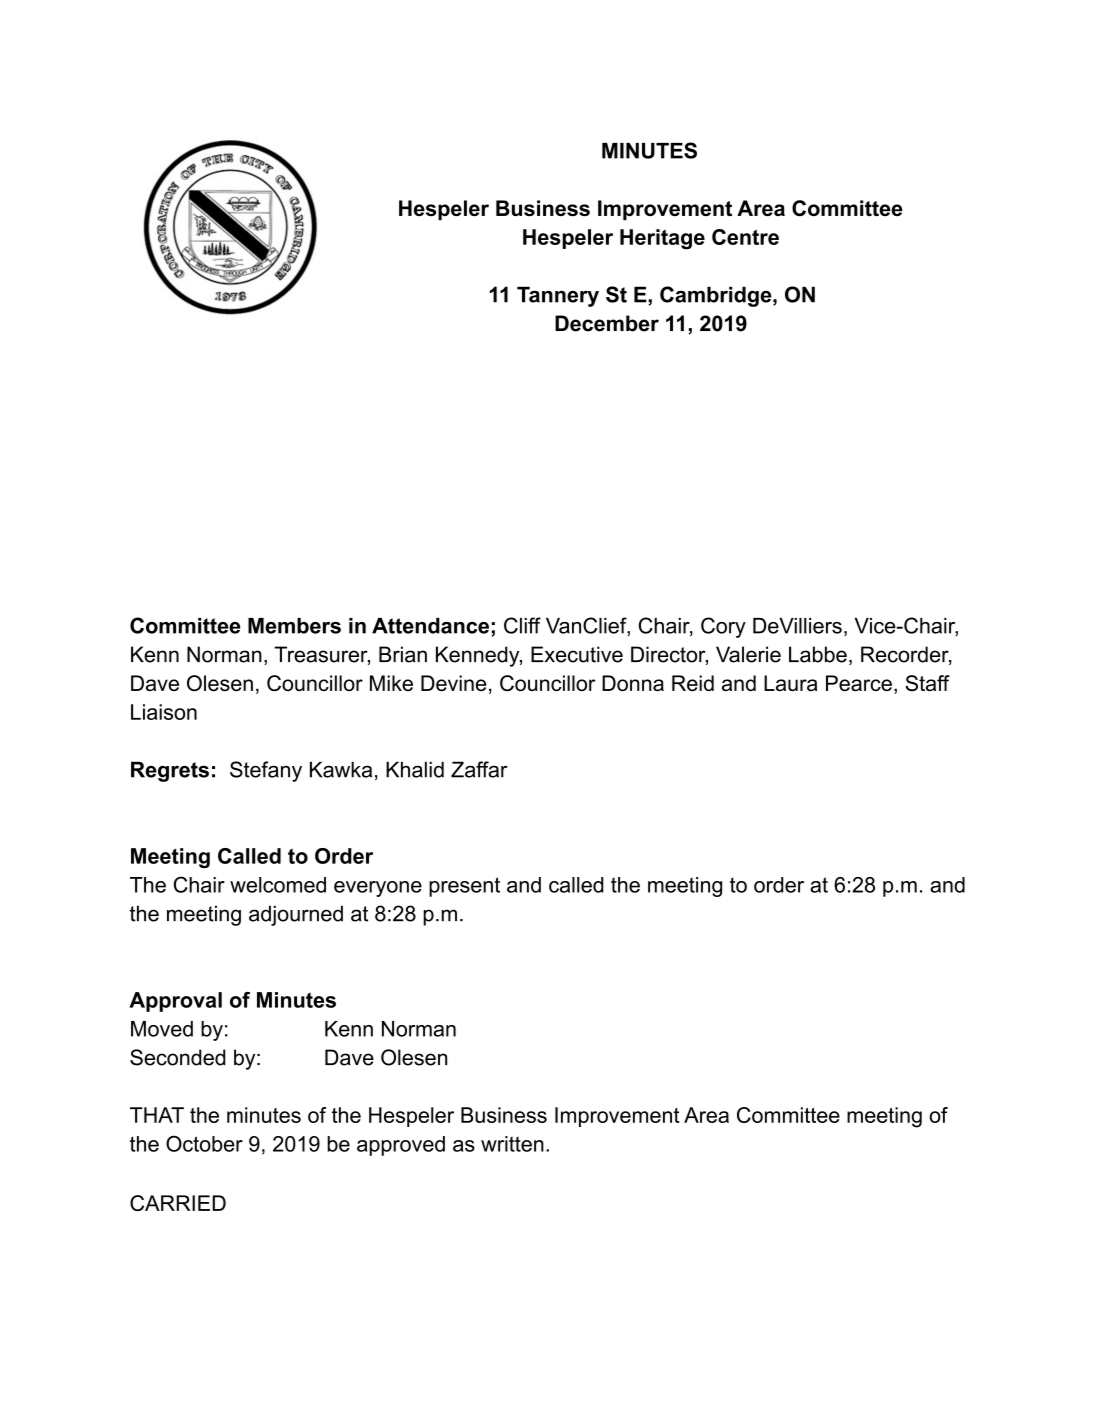  I want to click on December, so click(607, 323).
